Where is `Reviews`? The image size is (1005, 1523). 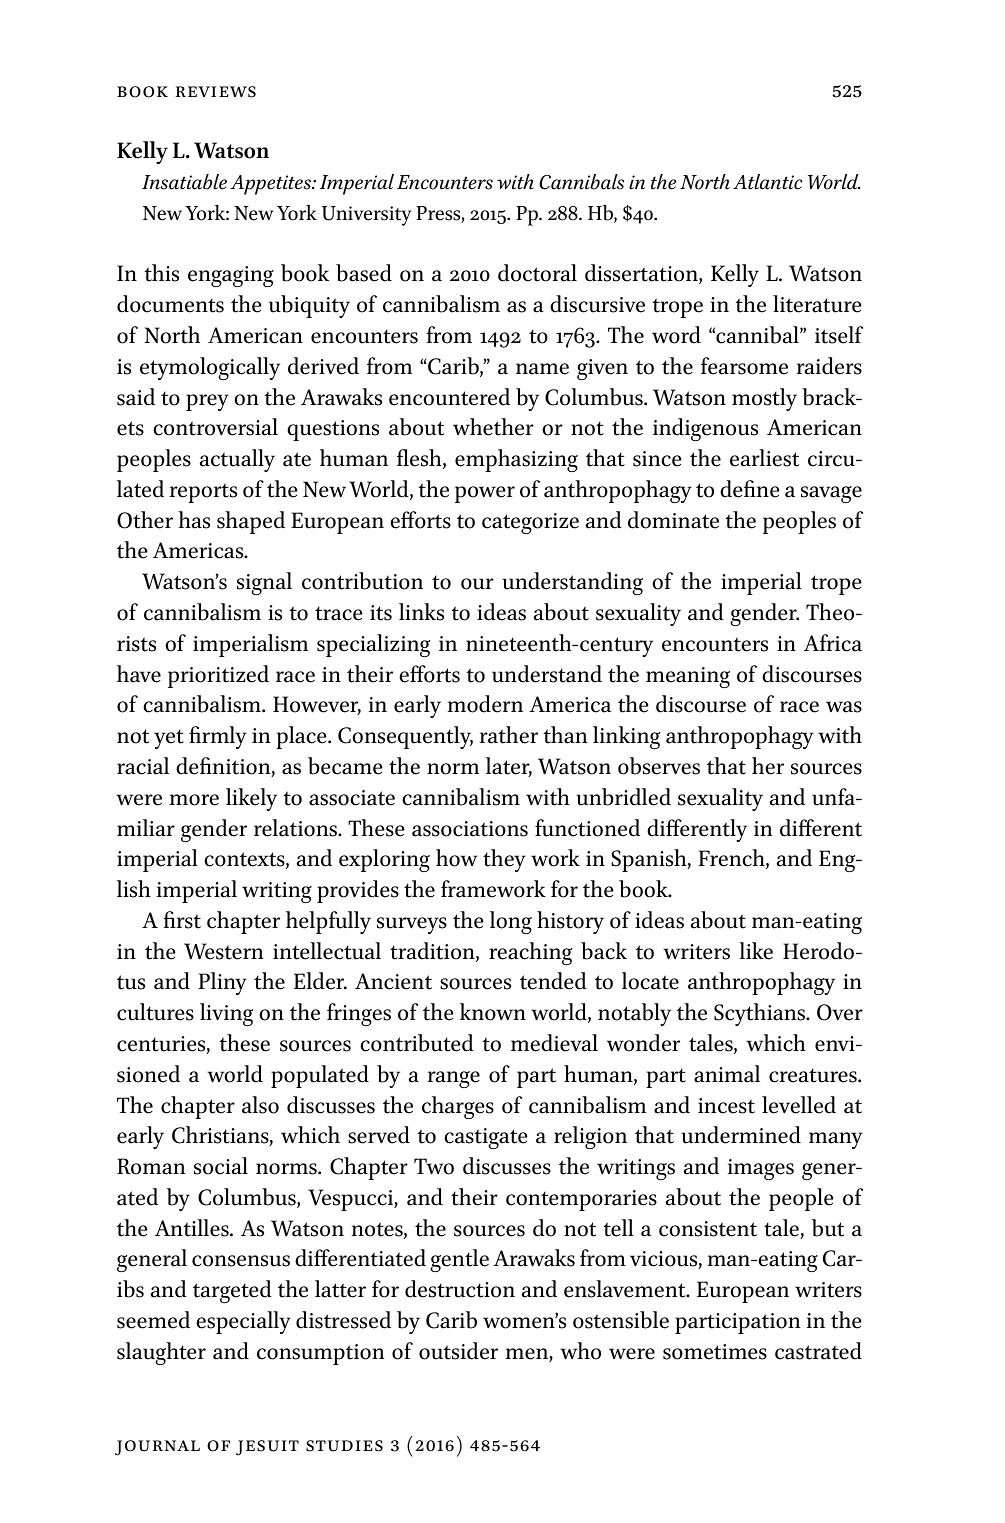 Reviews is located at coordinates (216, 92).
